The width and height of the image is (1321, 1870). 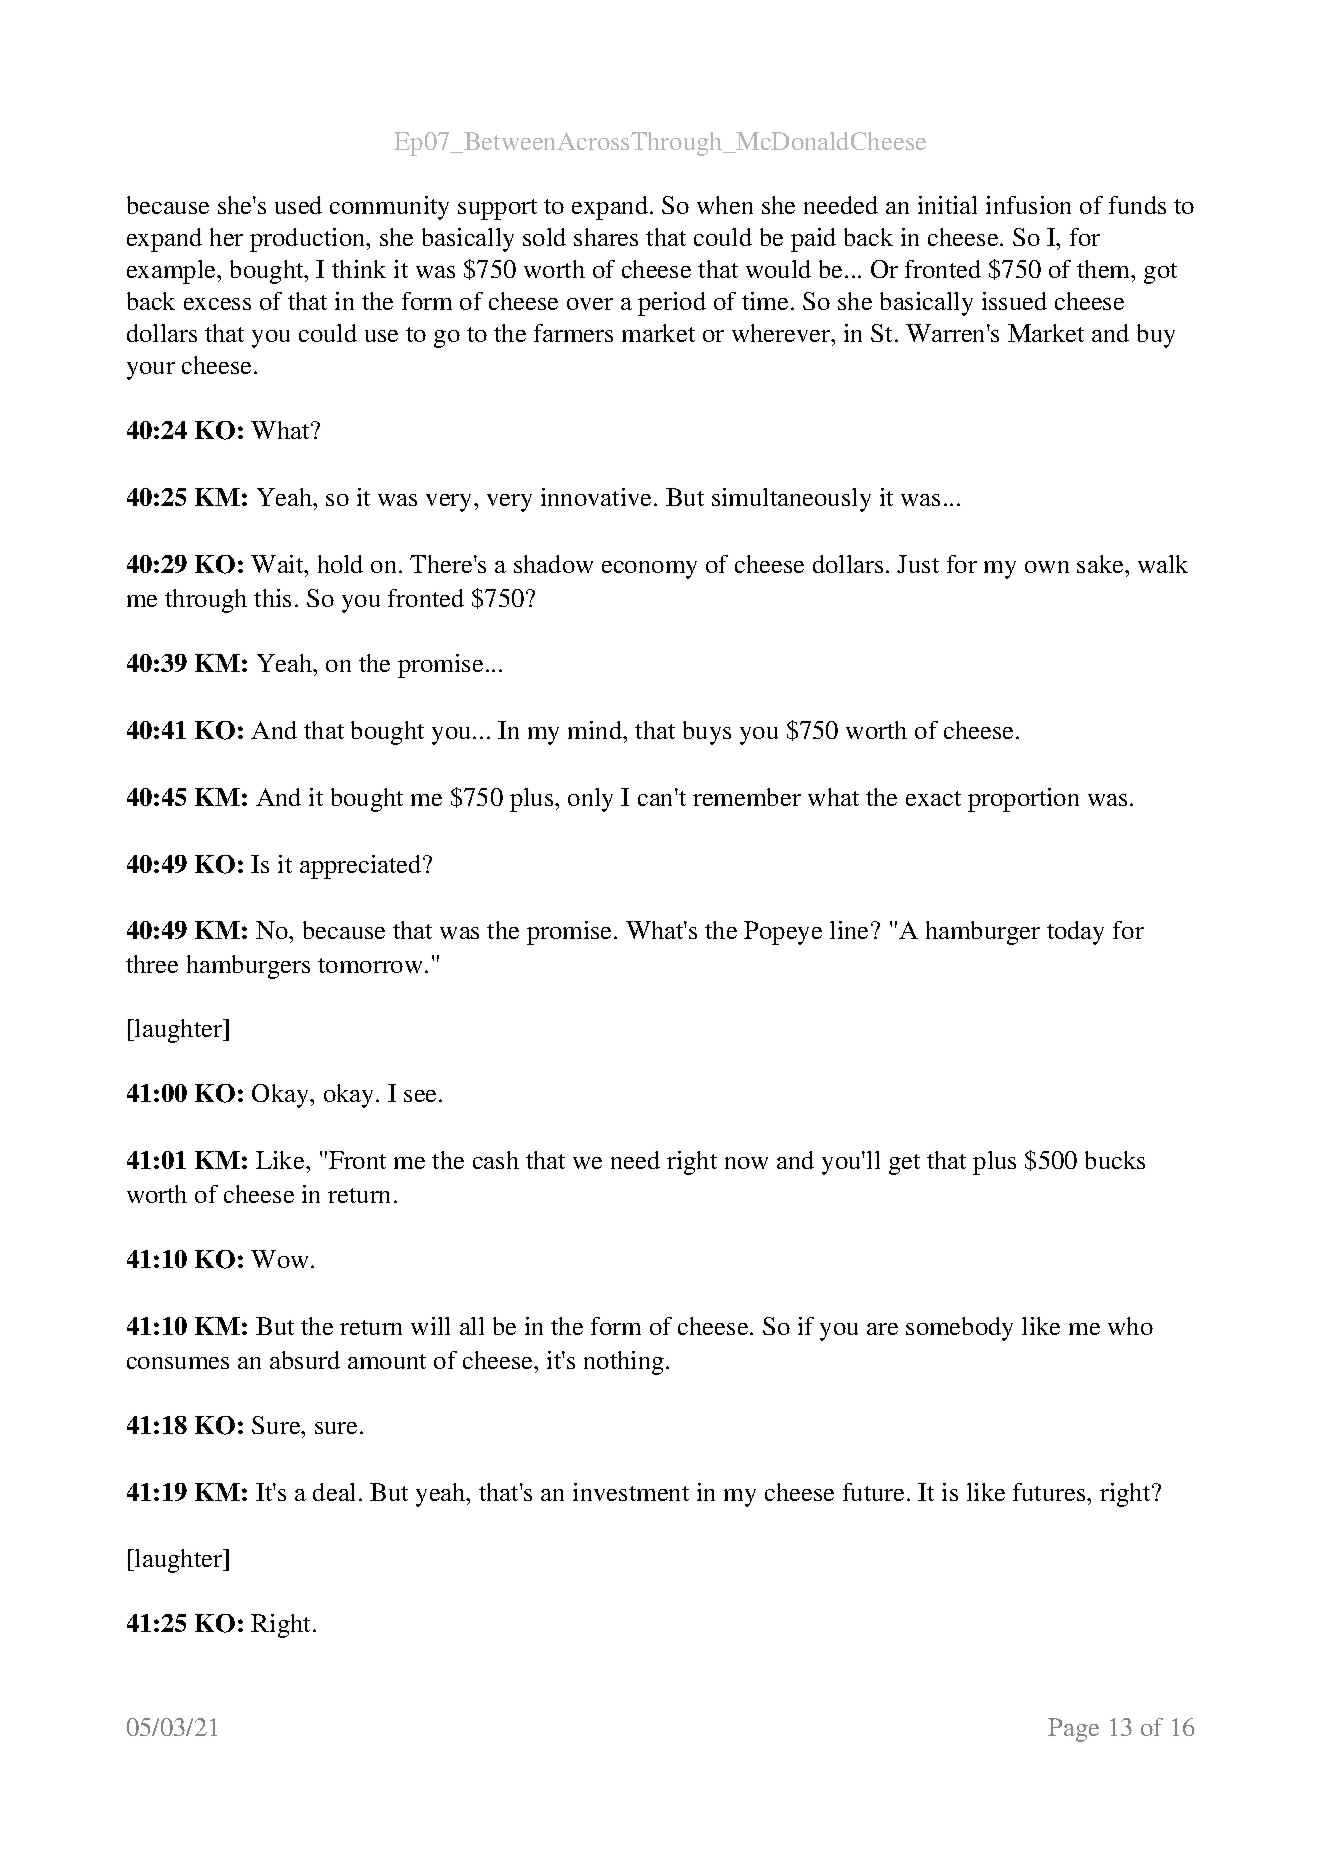 What do you see at coordinates (334, 1492) in the image?
I see `deal` at bounding box center [334, 1492].
